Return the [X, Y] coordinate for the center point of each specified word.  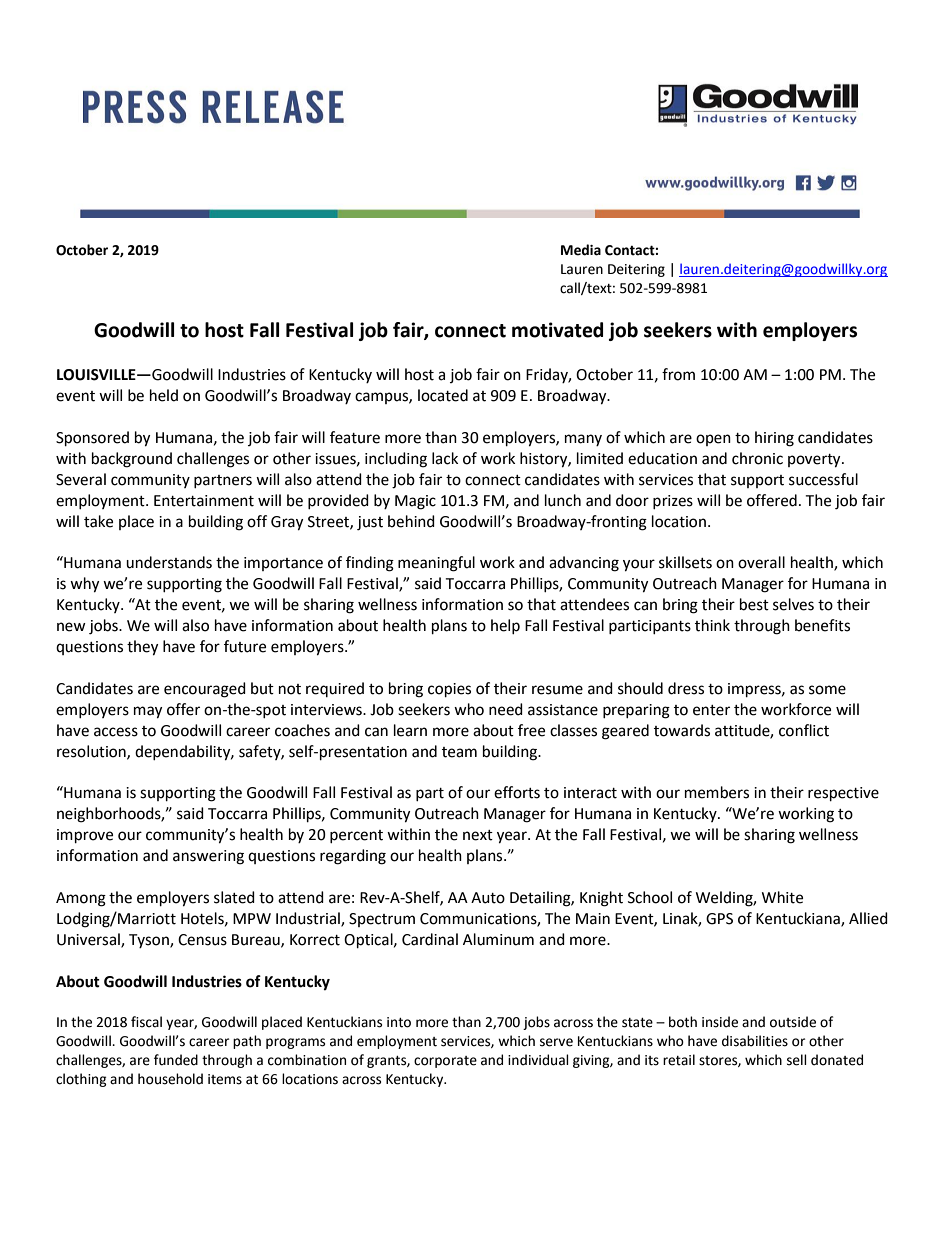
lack [445, 458]
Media [581, 250]
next [478, 835]
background [132, 460]
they [142, 648]
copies [449, 690]
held [164, 395]
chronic [757, 458]
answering [208, 857]
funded [176, 1060]
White [782, 897]
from [678, 374]
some [827, 690]
